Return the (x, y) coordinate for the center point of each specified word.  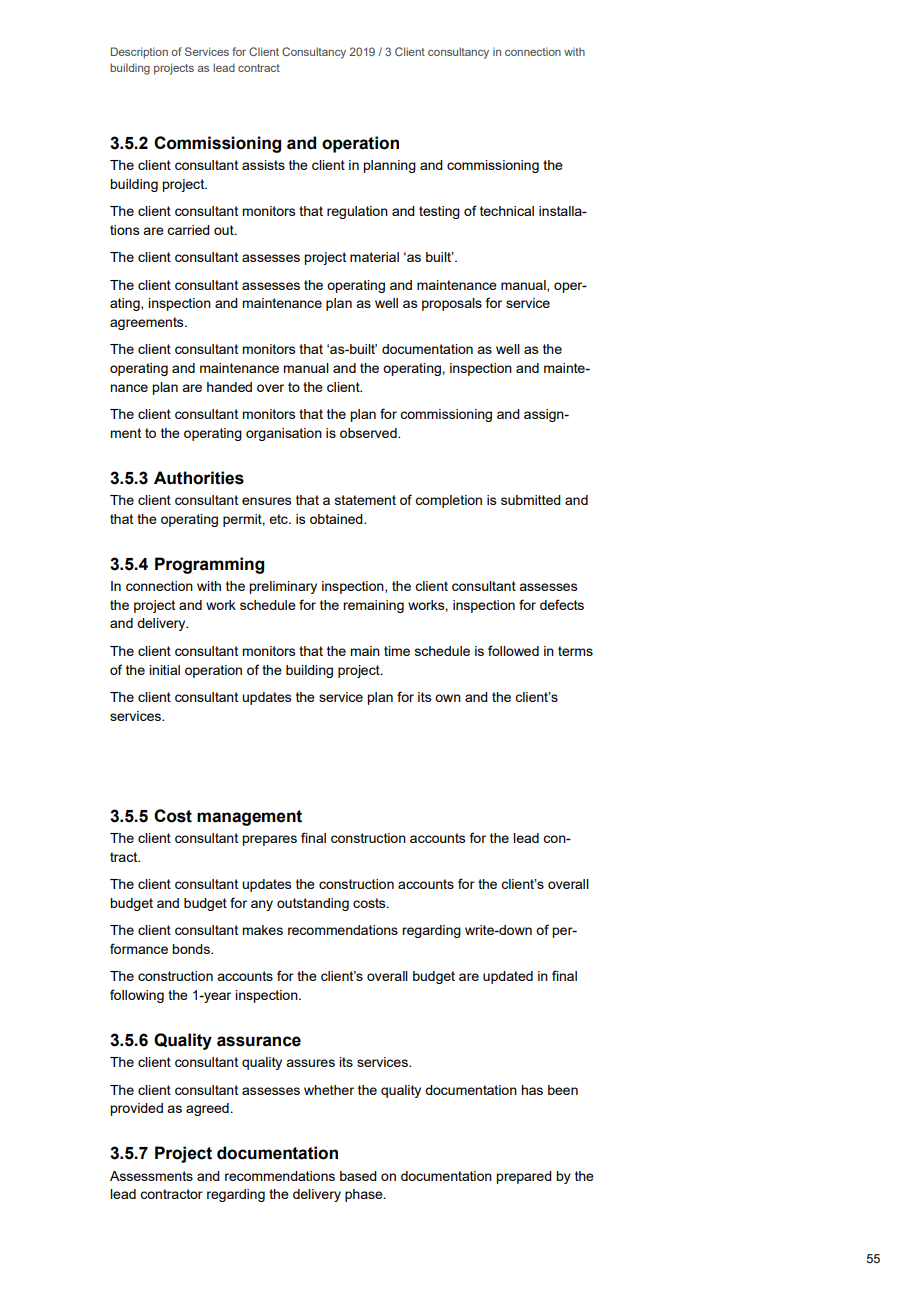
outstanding (313, 904)
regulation (357, 212)
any (262, 905)
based (358, 1176)
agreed (207, 1109)
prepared (524, 1177)
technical (507, 211)
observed (369, 433)
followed (513, 650)
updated (508, 977)
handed (229, 387)
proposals (452, 304)
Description (139, 53)
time (397, 651)
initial (164, 670)
